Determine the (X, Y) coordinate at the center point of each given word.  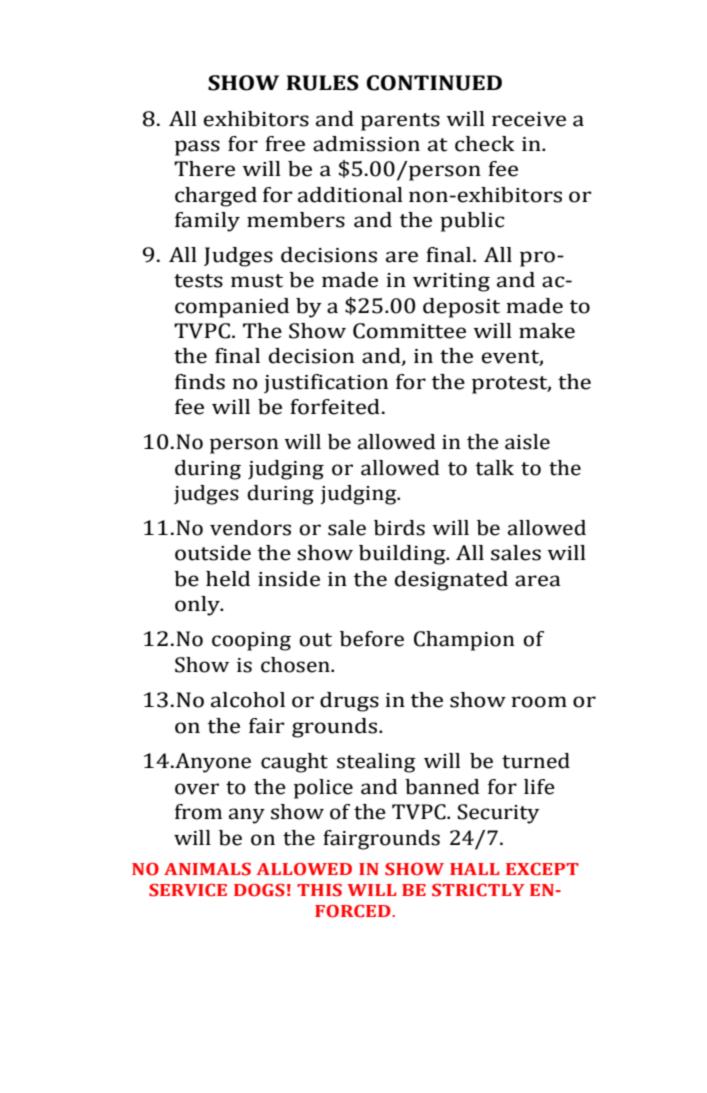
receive (529, 119)
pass (197, 148)
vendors (250, 528)
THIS (319, 890)
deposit (461, 308)
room (539, 702)
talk (495, 468)
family (207, 222)
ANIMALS (207, 869)
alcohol (248, 700)
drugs (349, 702)
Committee (409, 331)
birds (399, 528)
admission (366, 144)
